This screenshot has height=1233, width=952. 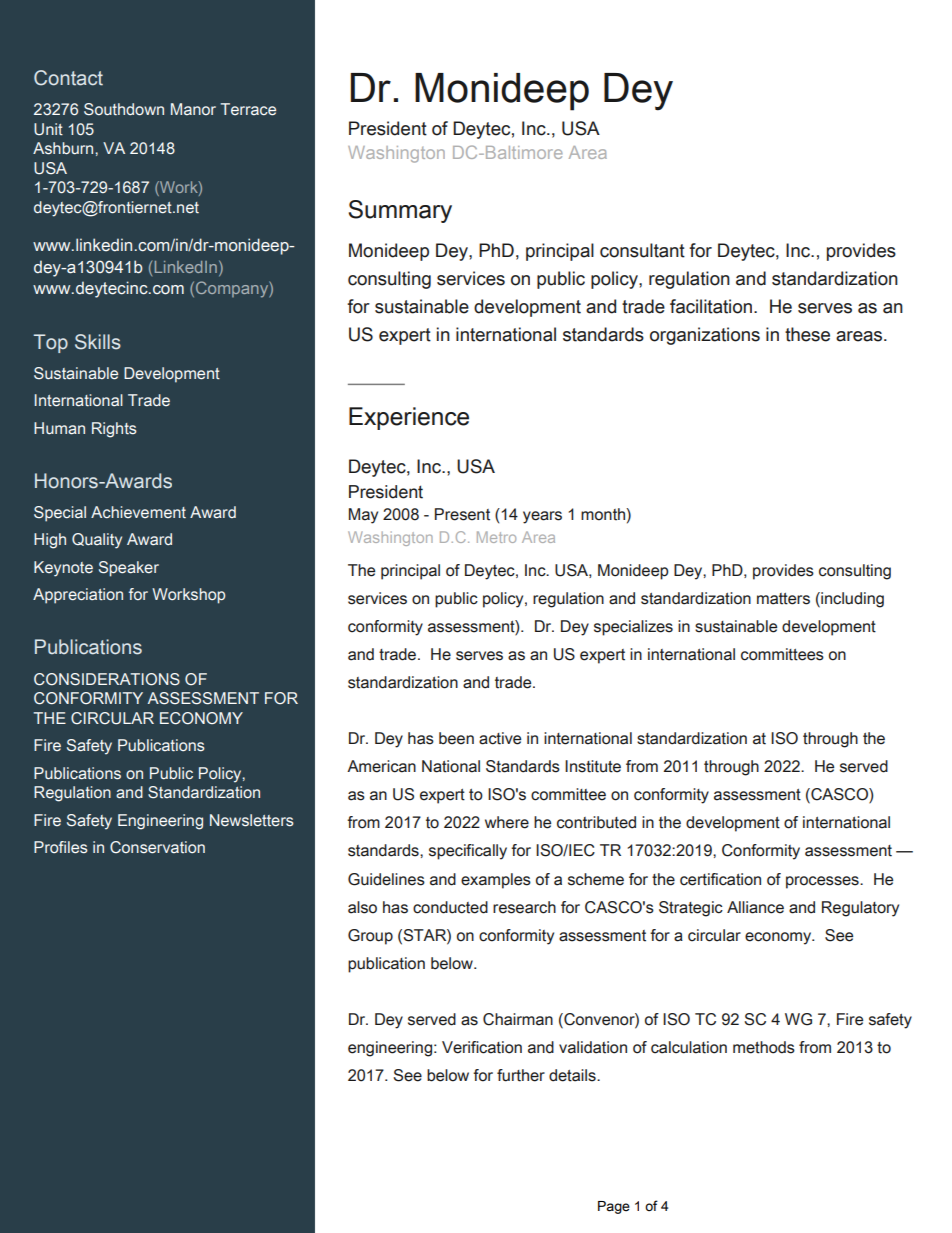 I want to click on Rights, so click(x=114, y=430).
